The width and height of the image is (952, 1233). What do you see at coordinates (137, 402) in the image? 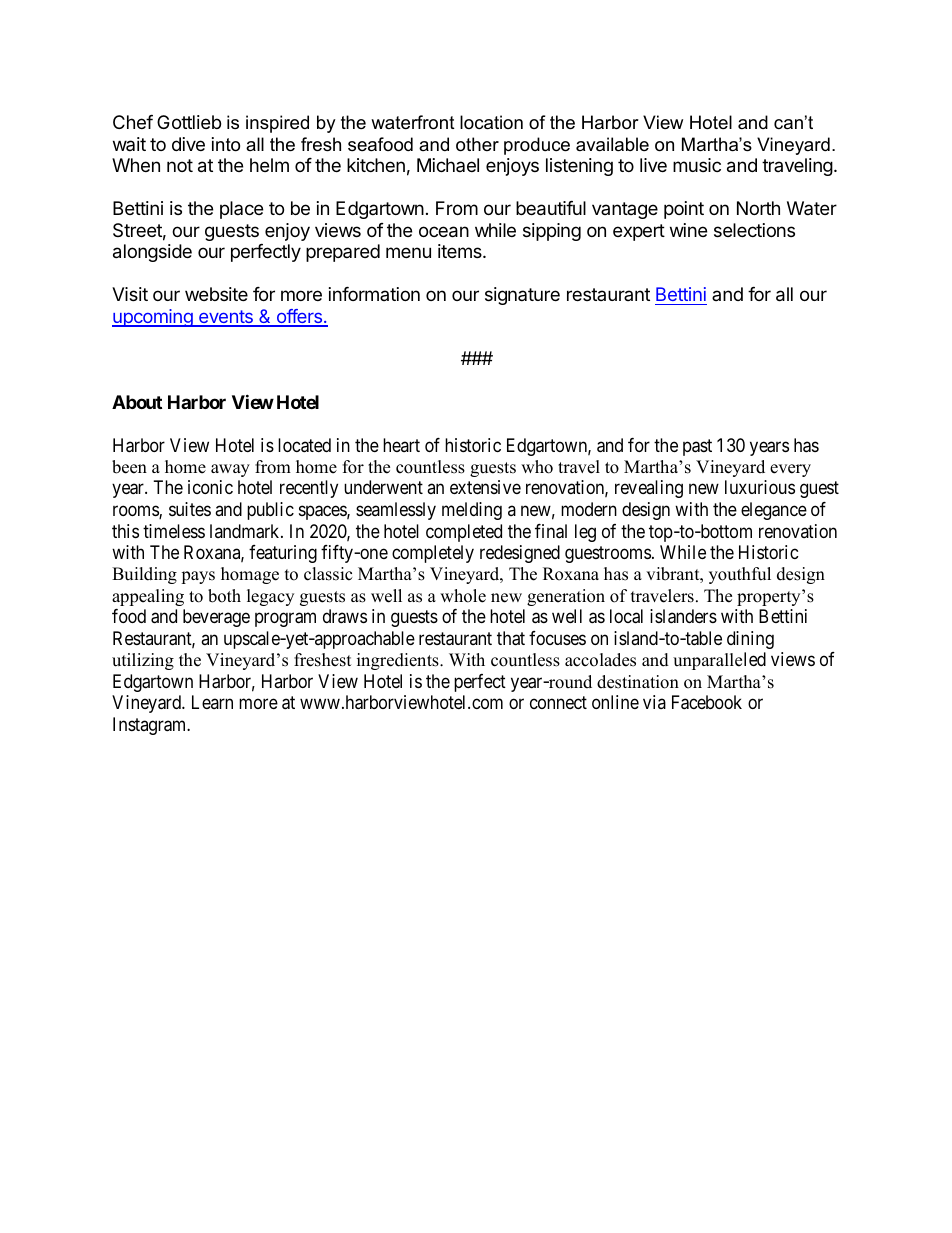
I see `About` at bounding box center [137, 402].
